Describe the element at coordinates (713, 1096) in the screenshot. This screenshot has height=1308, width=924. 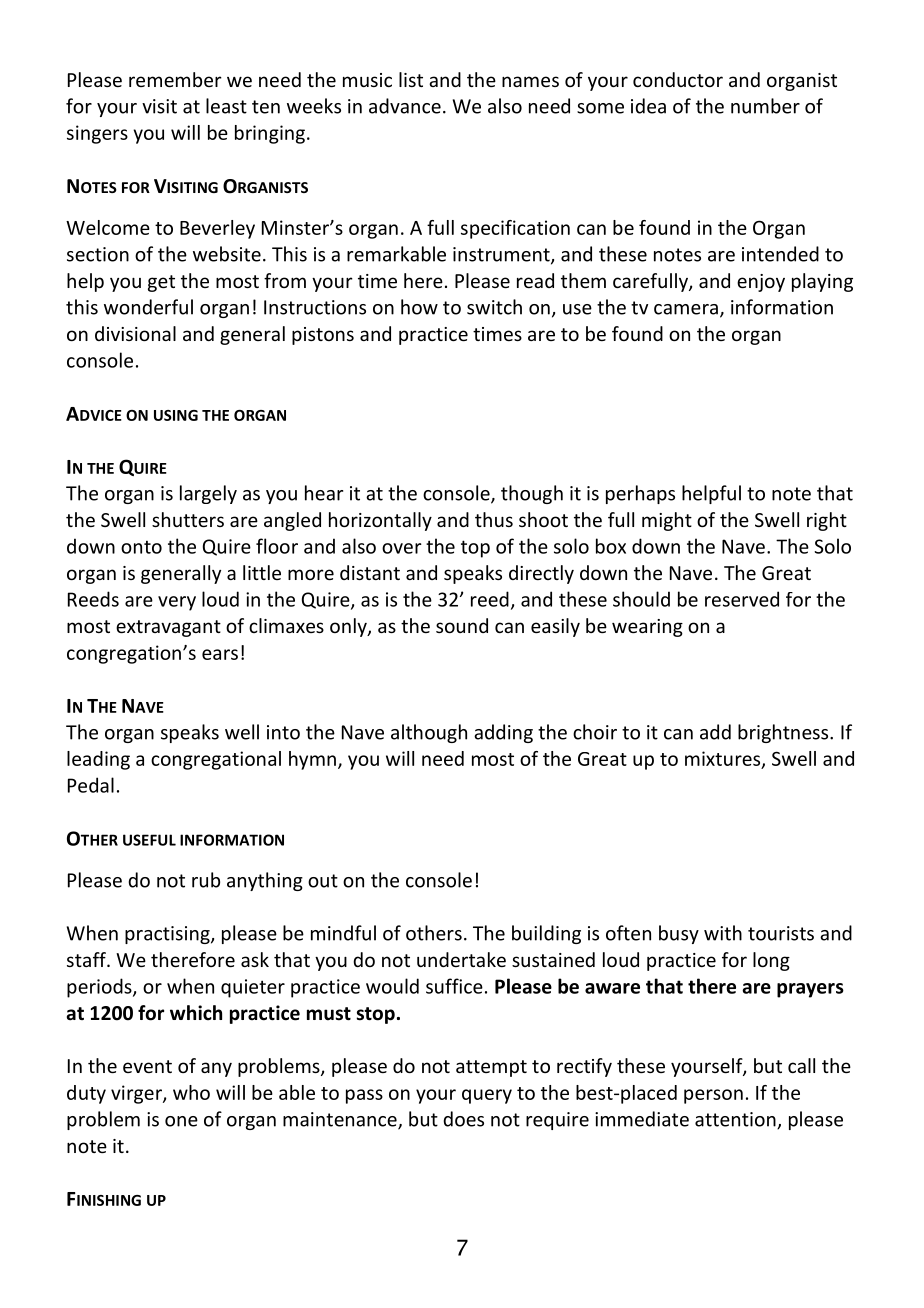
I see `person` at that location.
